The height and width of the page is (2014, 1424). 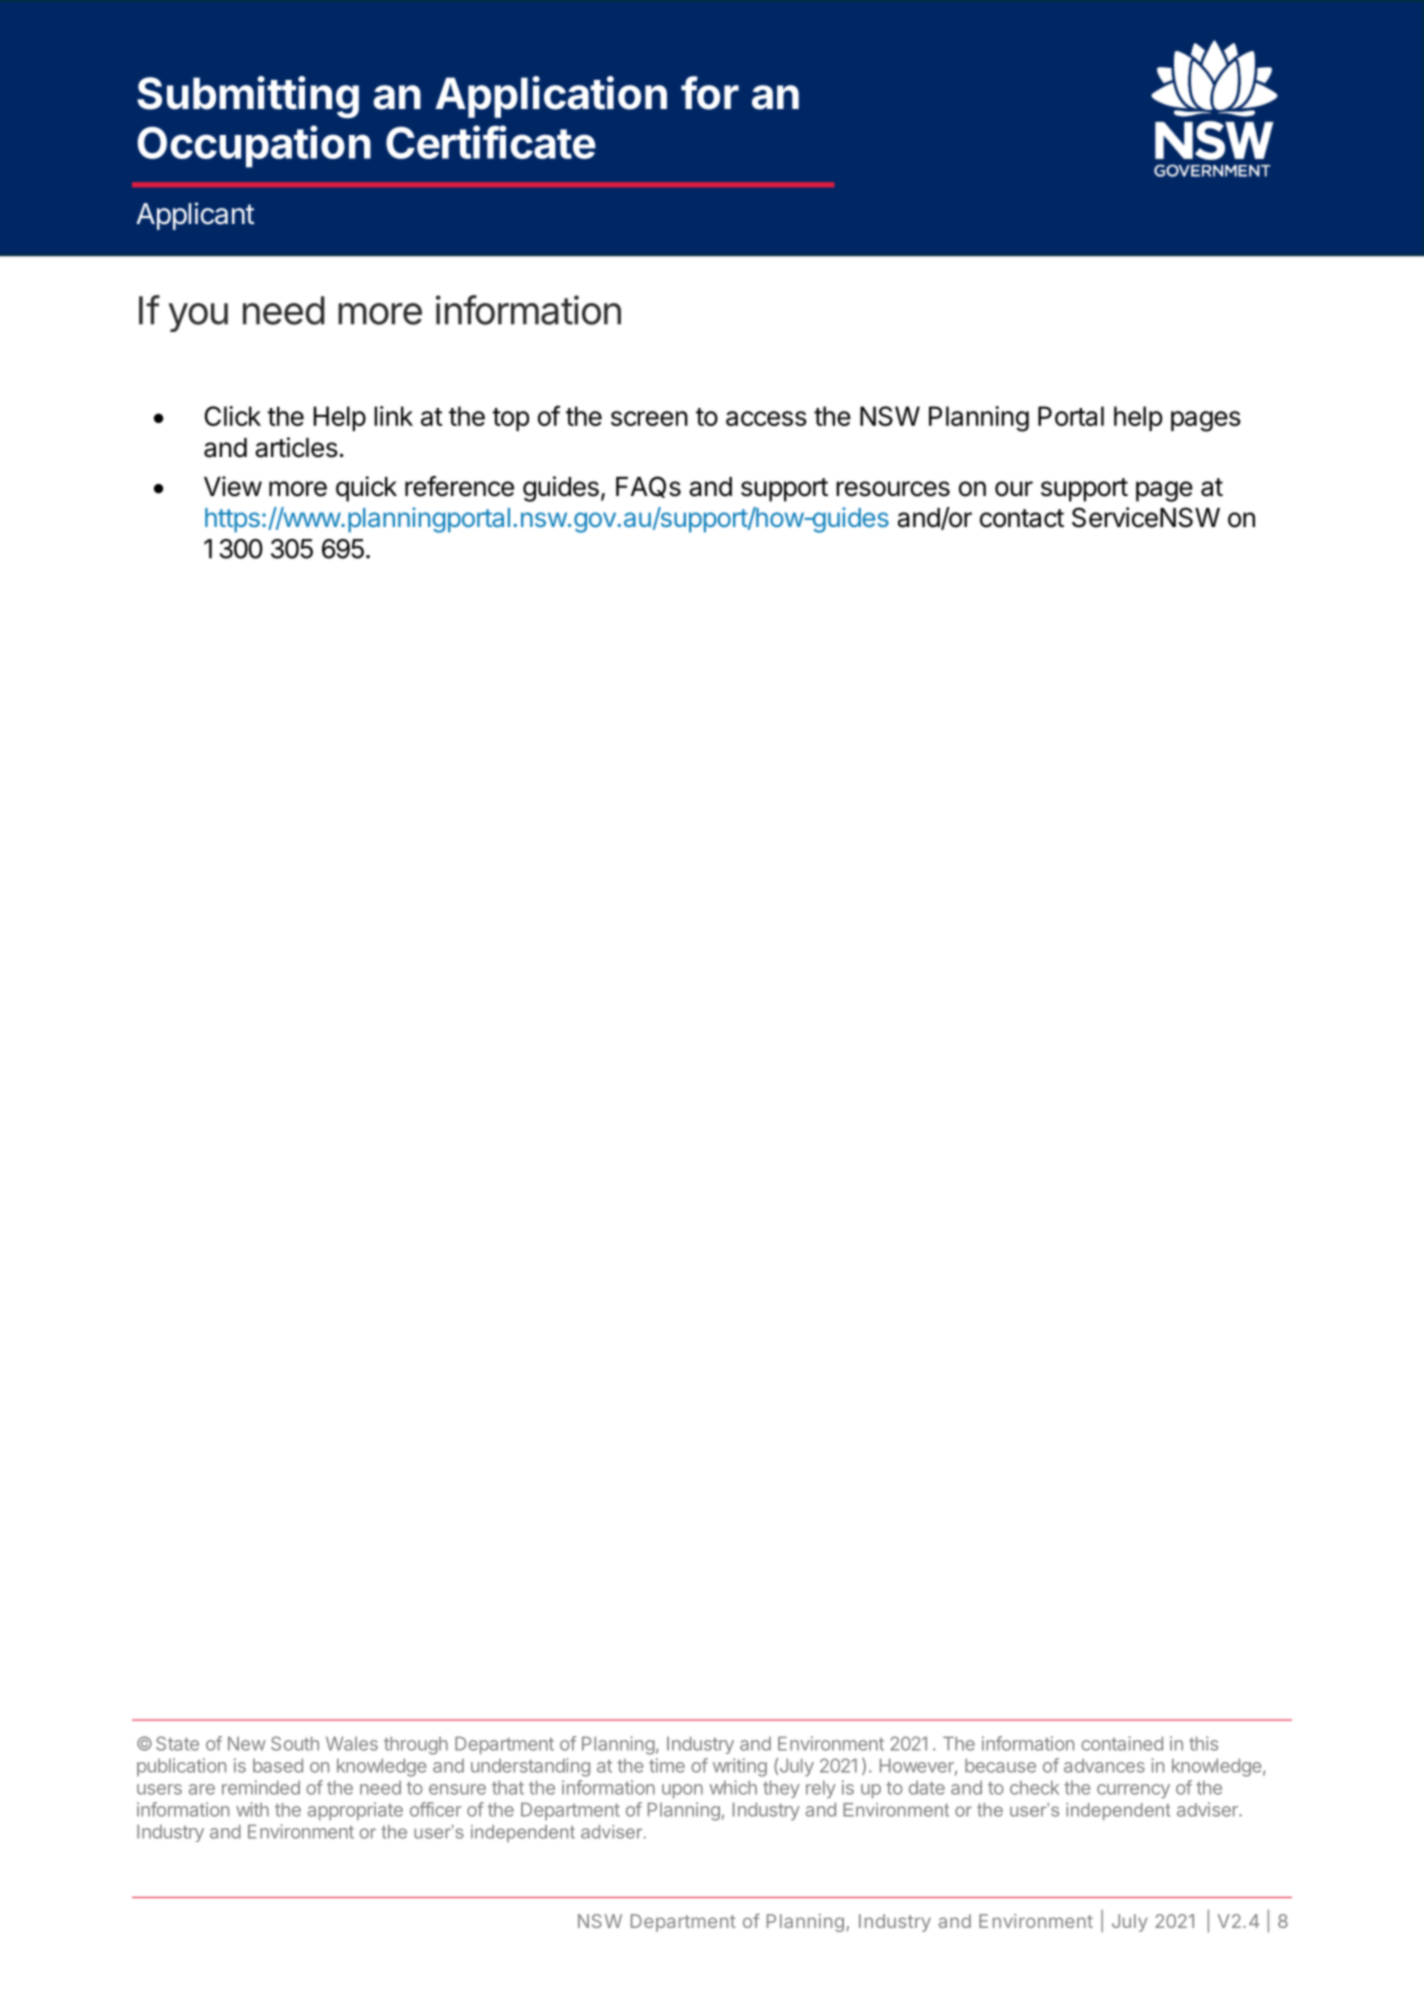 What do you see at coordinates (1022, 518) in the page?
I see `contact` at bounding box center [1022, 518].
